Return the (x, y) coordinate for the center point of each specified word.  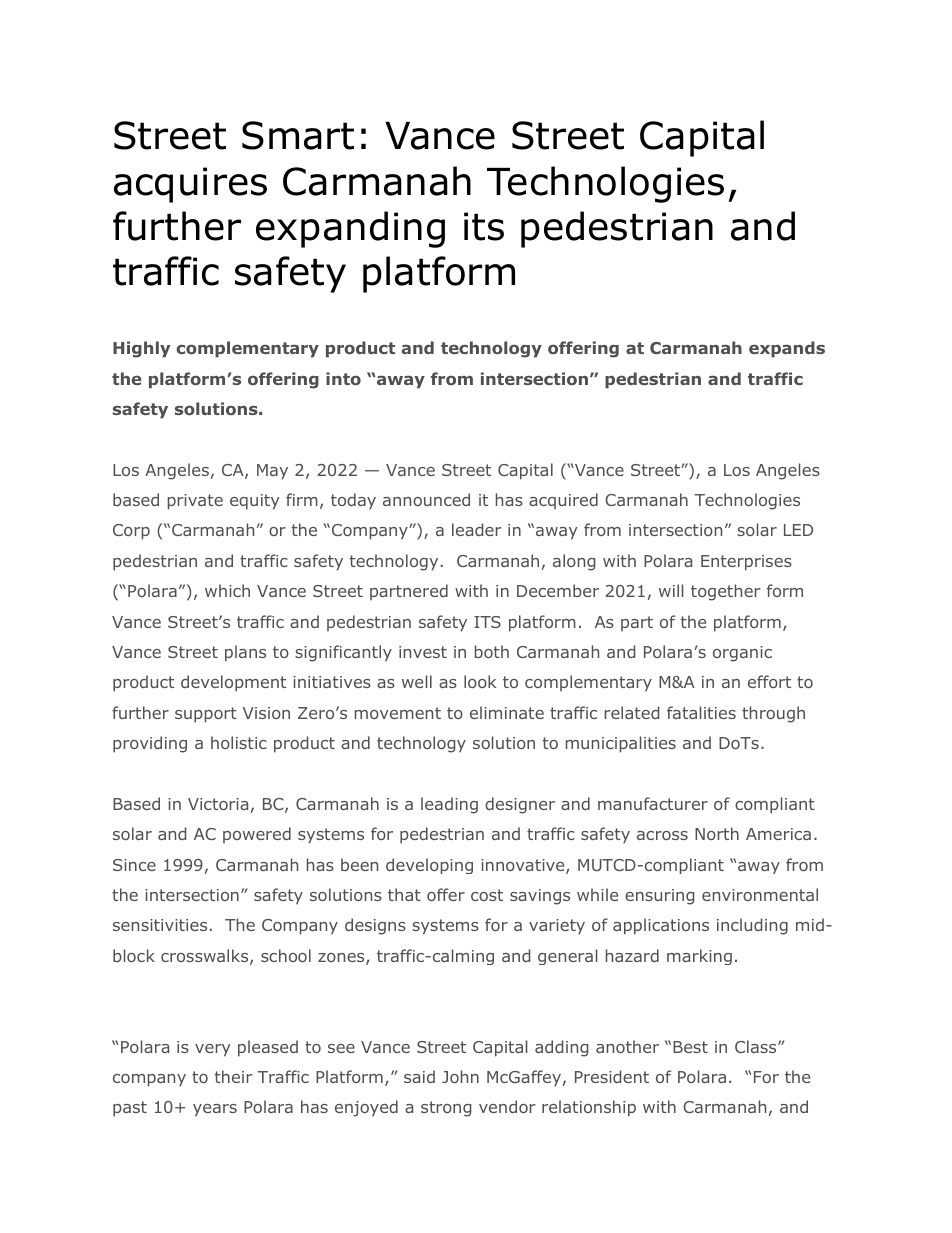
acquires (190, 185)
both (492, 651)
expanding (350, 229)
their (234, 1076)
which (227, 590)
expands (787, 349)
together (726, 592)
